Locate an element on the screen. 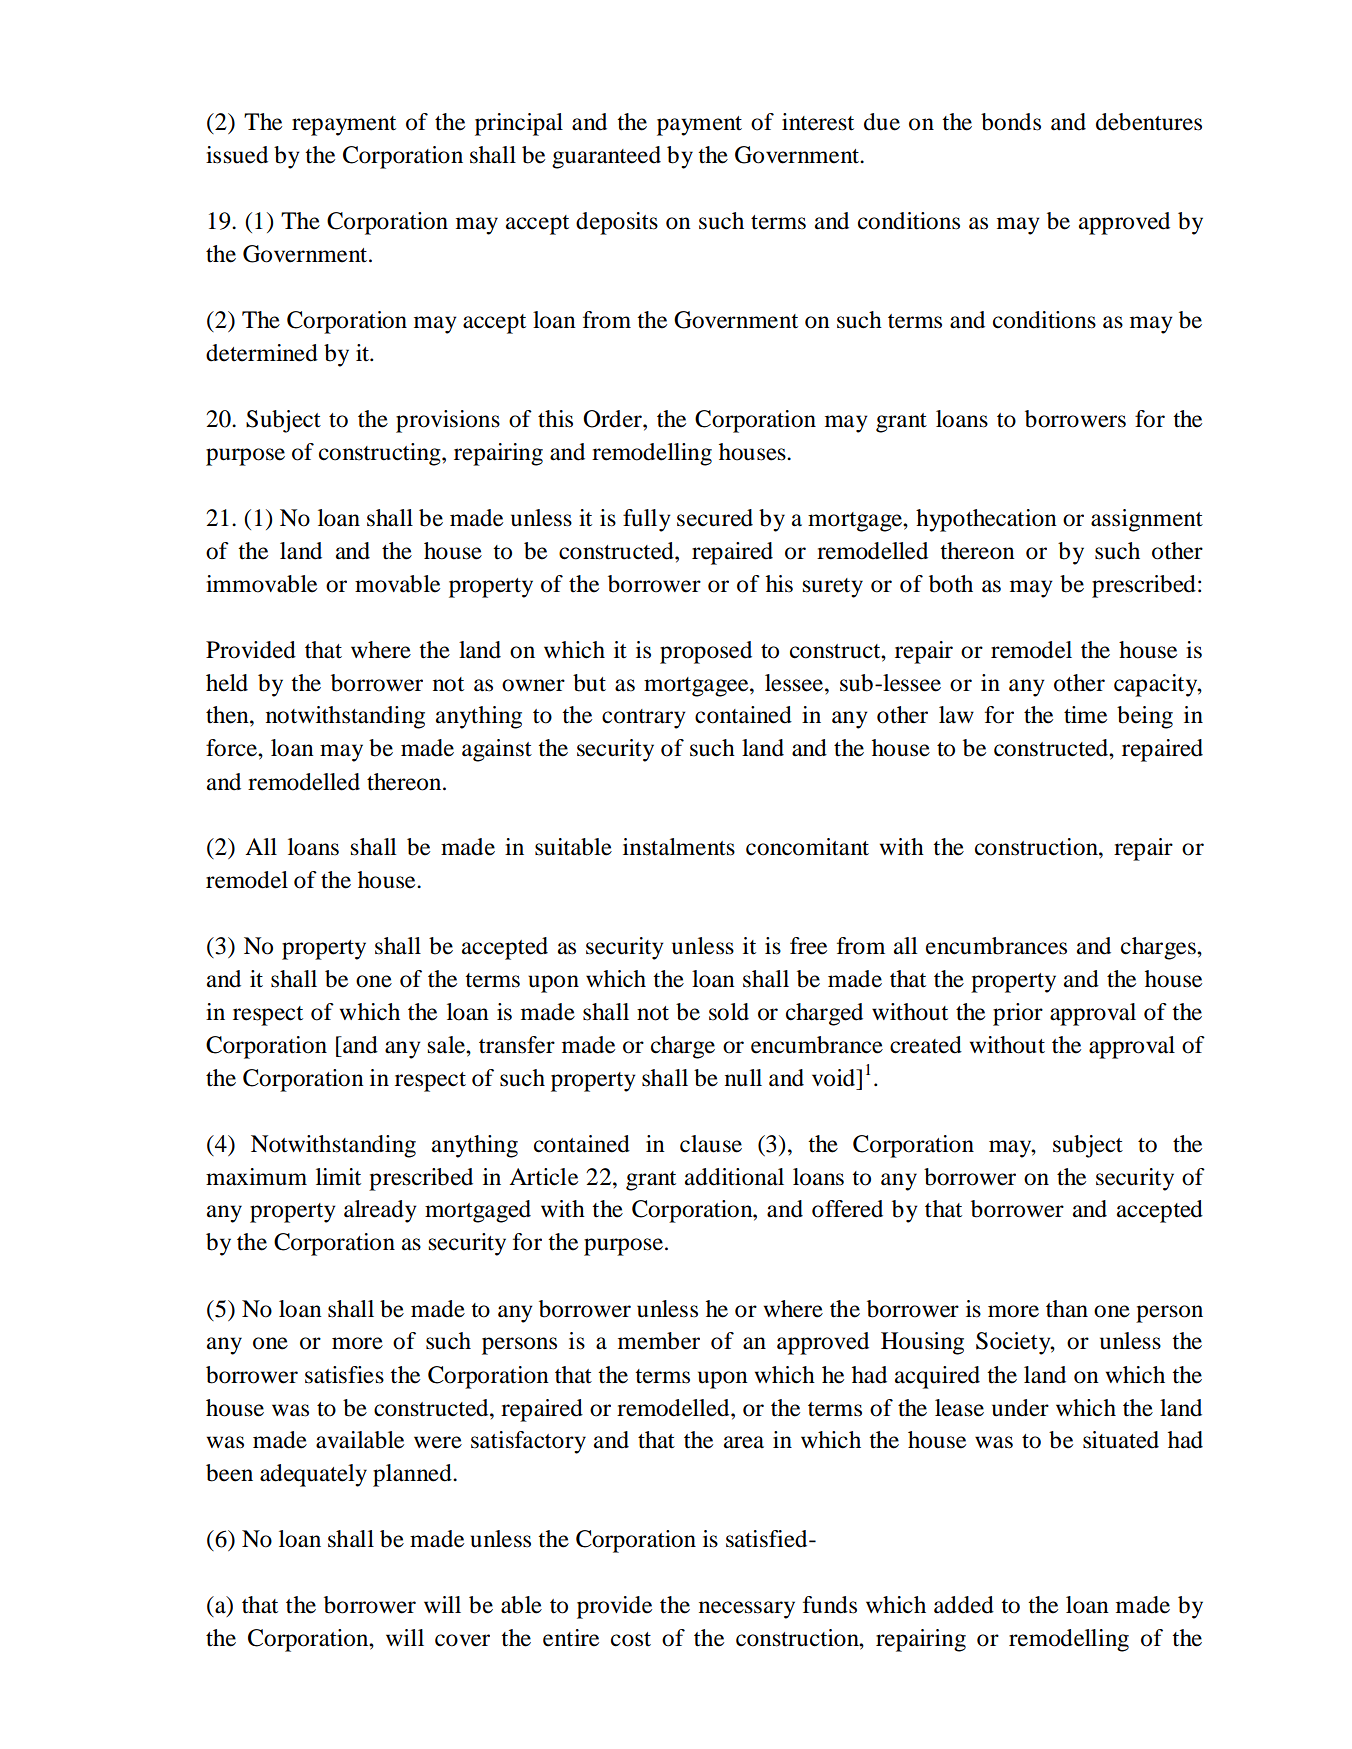  held is located at coordinates (227, 683).
